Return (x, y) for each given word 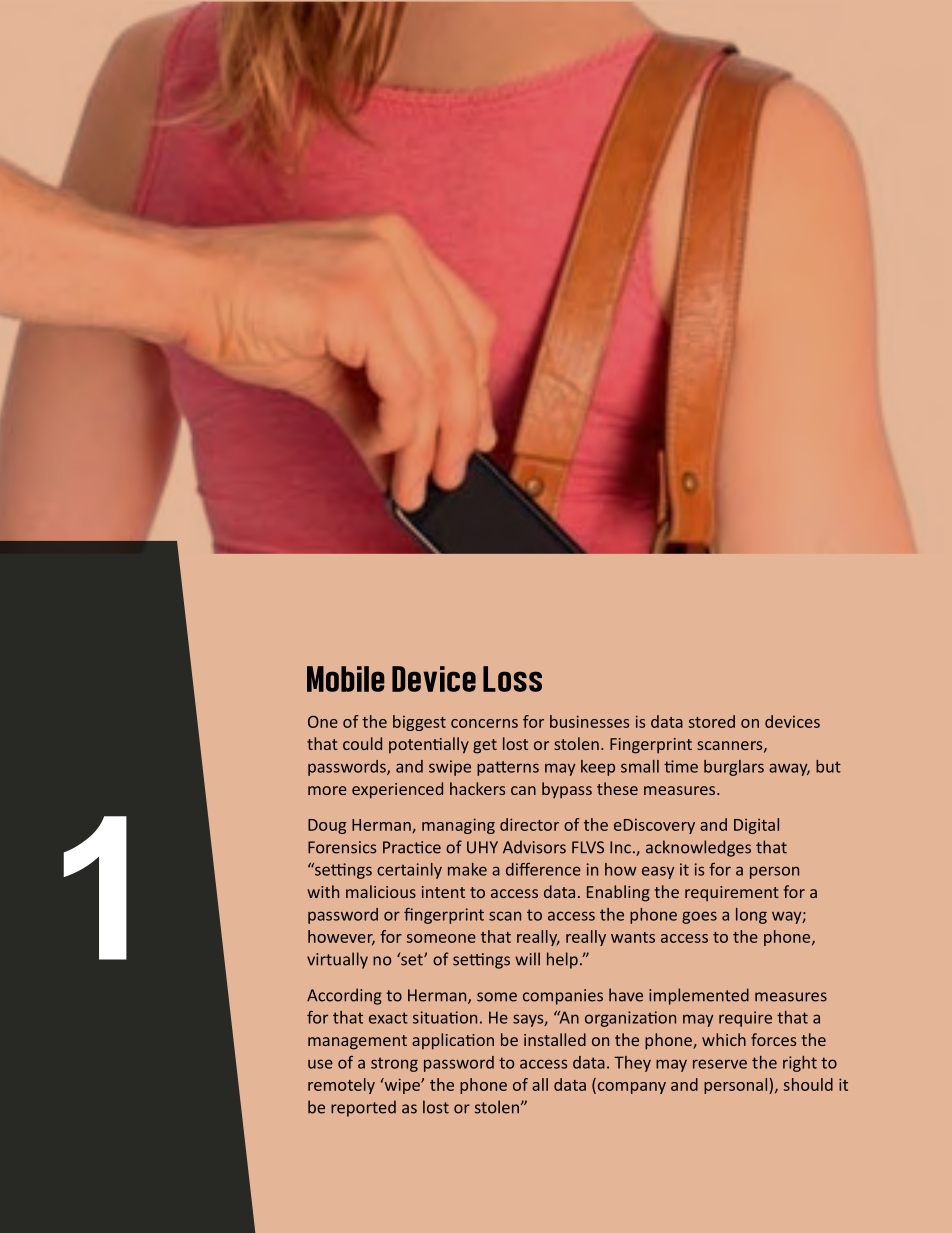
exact (388, 1018)
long (751, 916)
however (341, 937)
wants (633, 937)
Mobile (346, 679)
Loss (512, 679)
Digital (756, 826)
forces (773, 1039)
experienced (397, 790)
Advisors (534, 847)
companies (563, 997)
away (789, 769)
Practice (412, 847)
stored (712, 721)
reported (363, 1108)
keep (598, 768)
